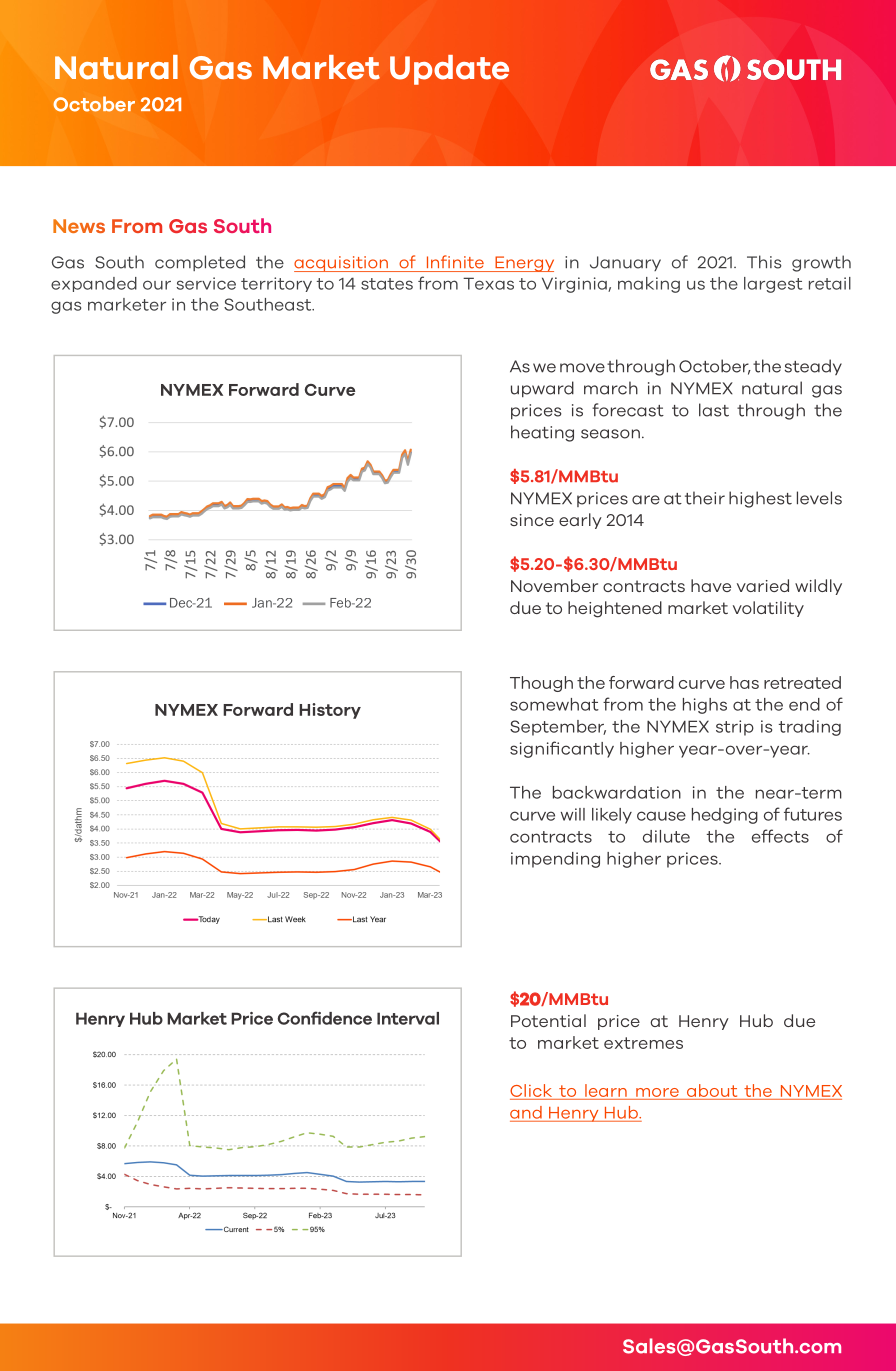 The image size is (896, 1371). Describe the element at coordinates (449, 70) in the image. I see `Update` at that location.
